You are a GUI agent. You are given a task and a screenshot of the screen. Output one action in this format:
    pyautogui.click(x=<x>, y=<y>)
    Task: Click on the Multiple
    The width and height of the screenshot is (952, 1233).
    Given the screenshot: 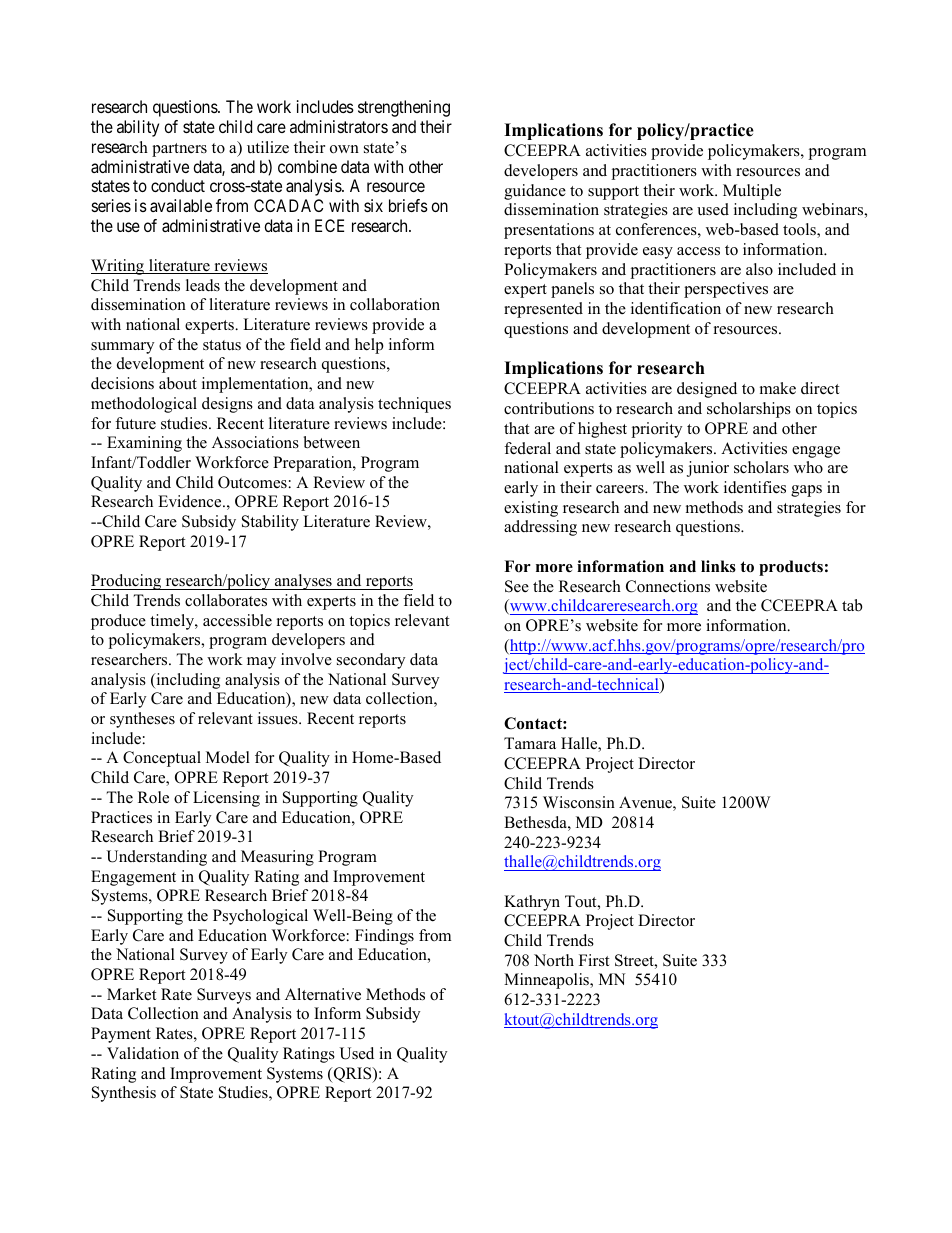 What is the action you would take?
    pyautogui.click(x=752, y=192)
